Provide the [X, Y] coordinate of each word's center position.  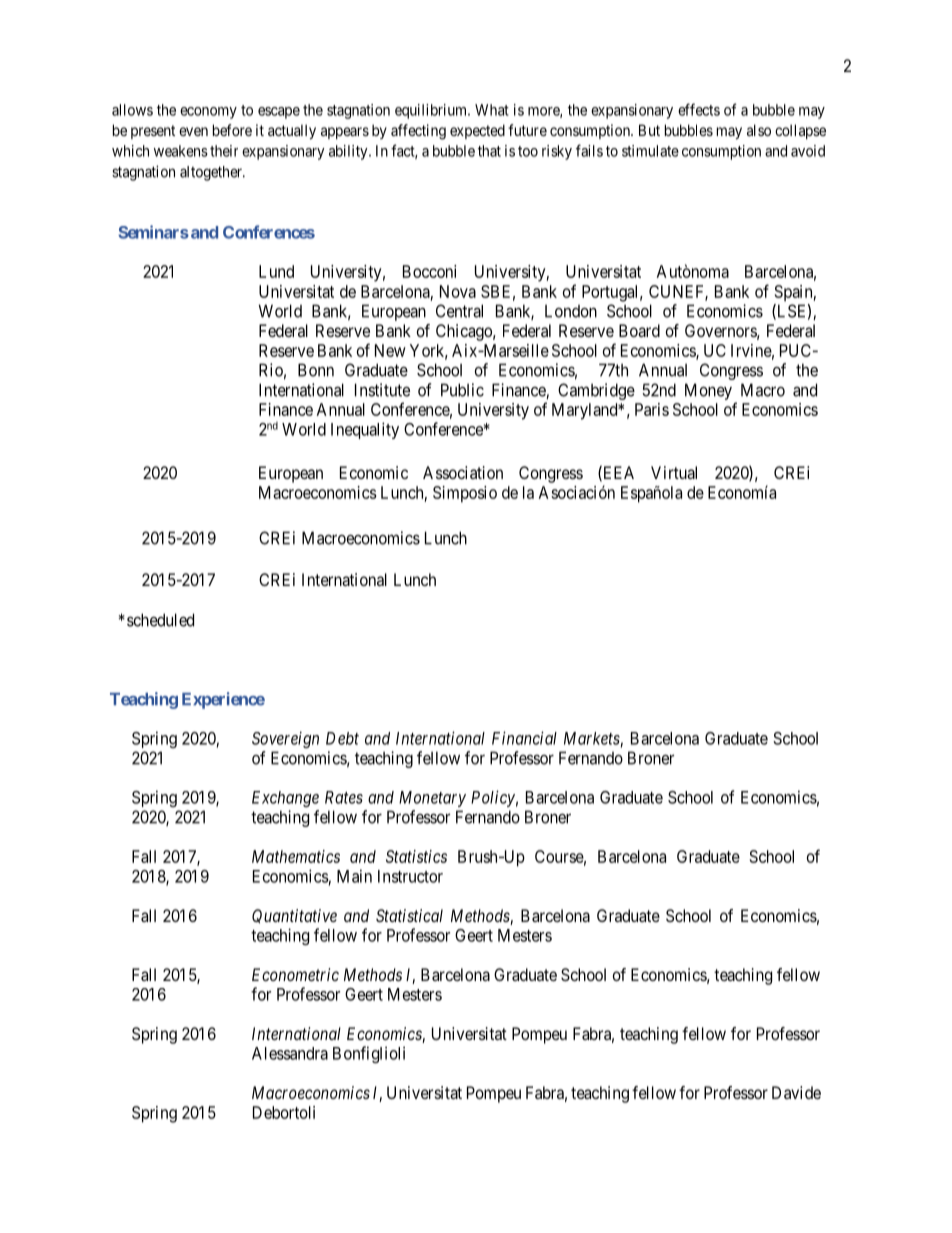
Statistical [409, 915]
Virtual [674, 472]
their [224, 151]
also [759, 130]
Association [463, 472]
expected [477, 131]
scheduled [160, 620]
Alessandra [290, 1053]
